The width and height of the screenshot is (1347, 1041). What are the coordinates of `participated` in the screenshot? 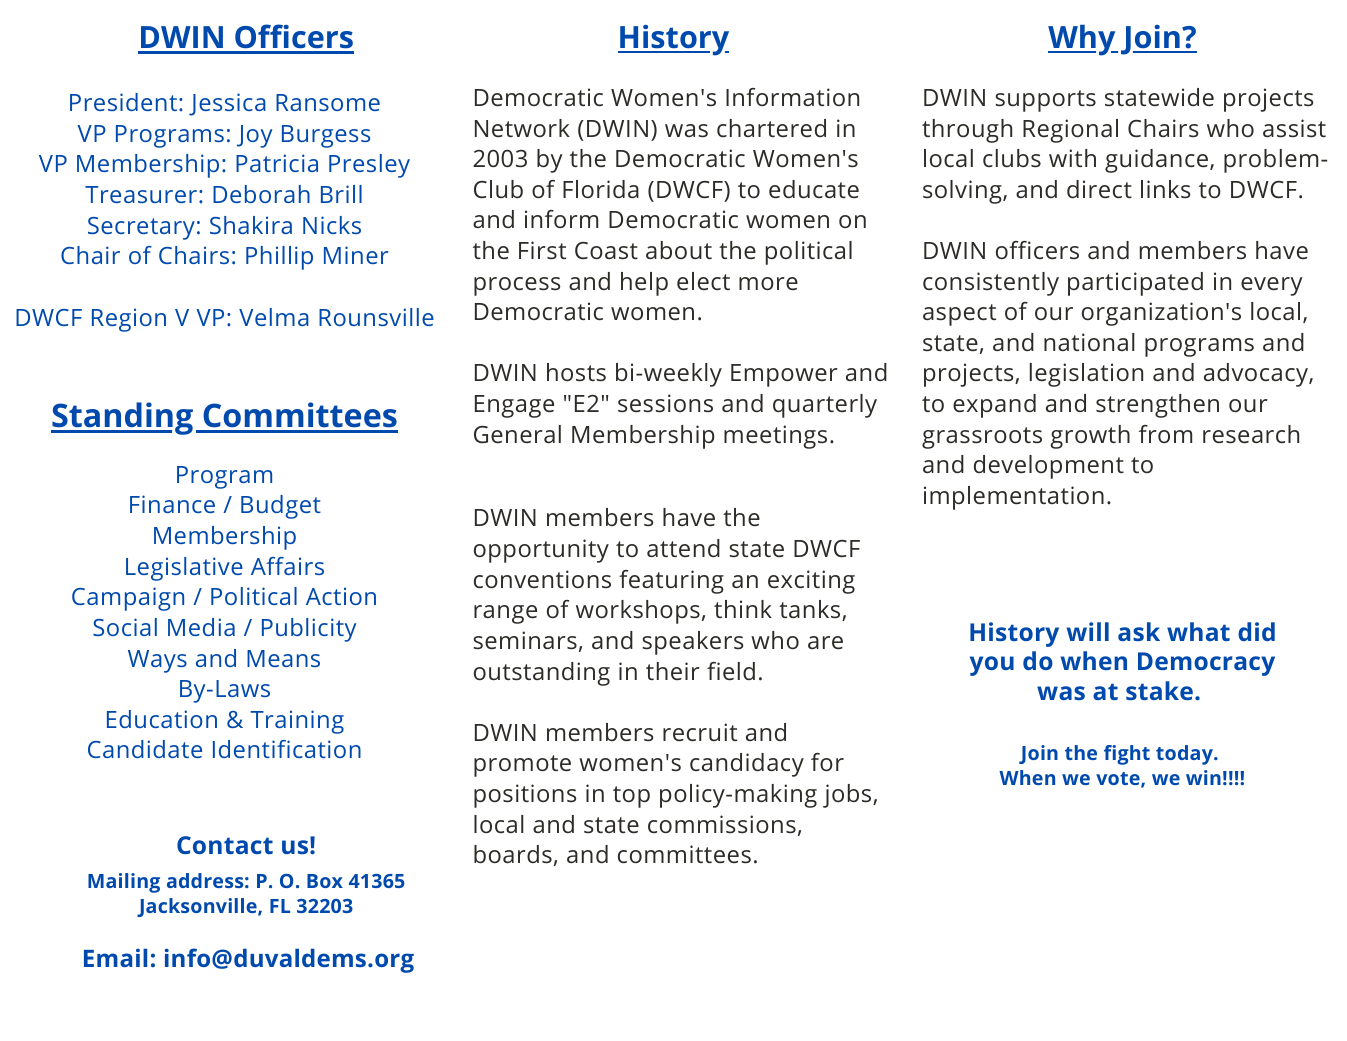 It's located at (1135, 284).
